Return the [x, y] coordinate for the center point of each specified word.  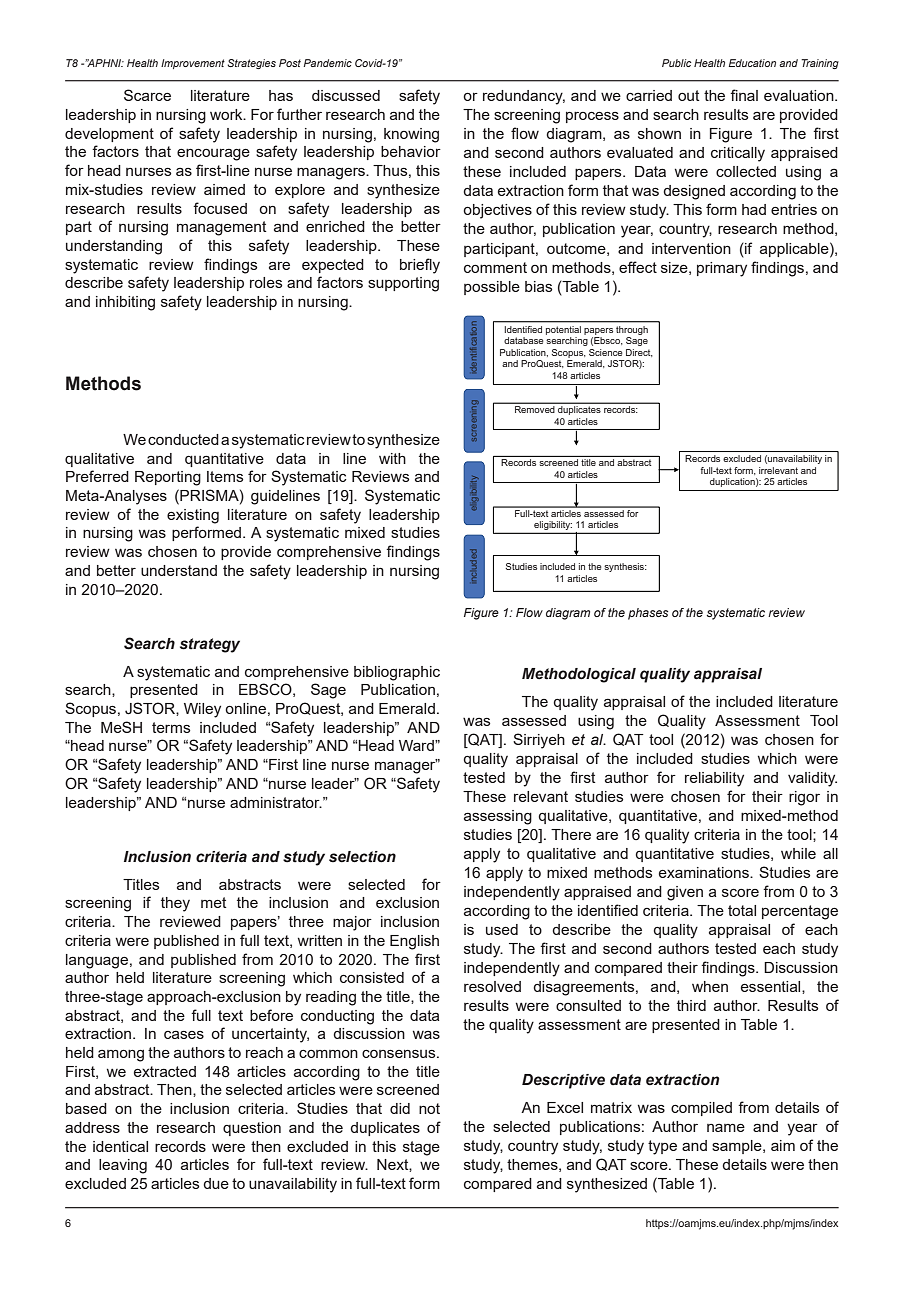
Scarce [147, 95]
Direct [639, 353]
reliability [714, 779]
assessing [498, 817]
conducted [183, 439]
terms [171, 727]
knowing [411, 135]
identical [120, 1146]
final [744, 95]
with [392, 458]
